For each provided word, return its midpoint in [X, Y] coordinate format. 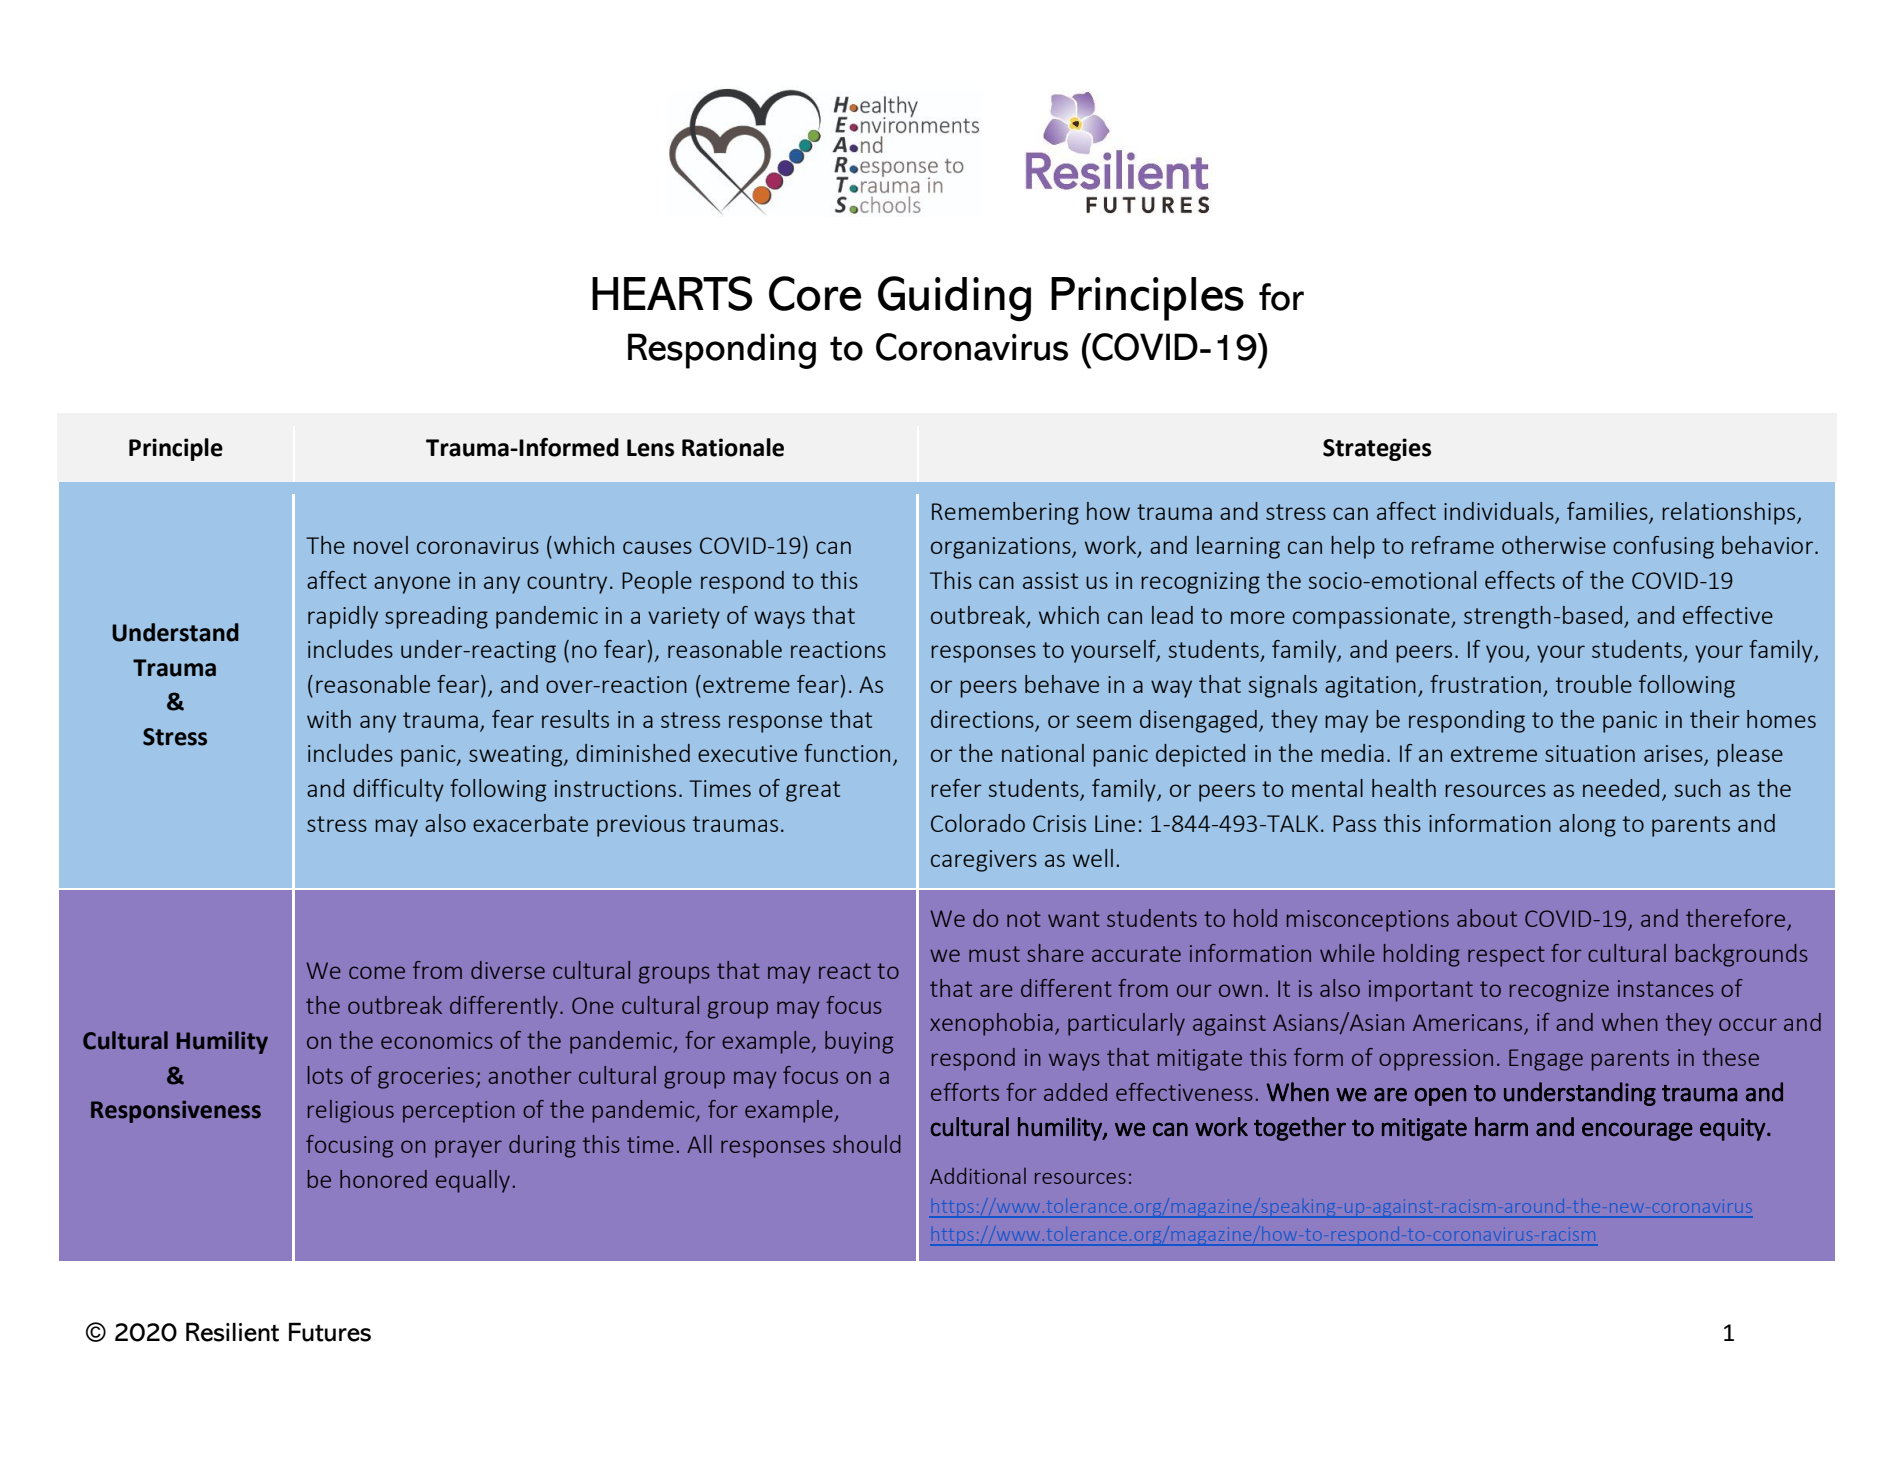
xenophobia [991, 1024]
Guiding [954, 299]
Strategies [1377, 449]
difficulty [398, 790]
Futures [330, 1332]
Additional [978, 1175]
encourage [1637, 1131]
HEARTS [672, 293]
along [1587, 825]
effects [1520, 580]
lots [325, 1075]
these [1730, 1057]
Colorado [978, 823]
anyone [412, 585]
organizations [1002, 548]
